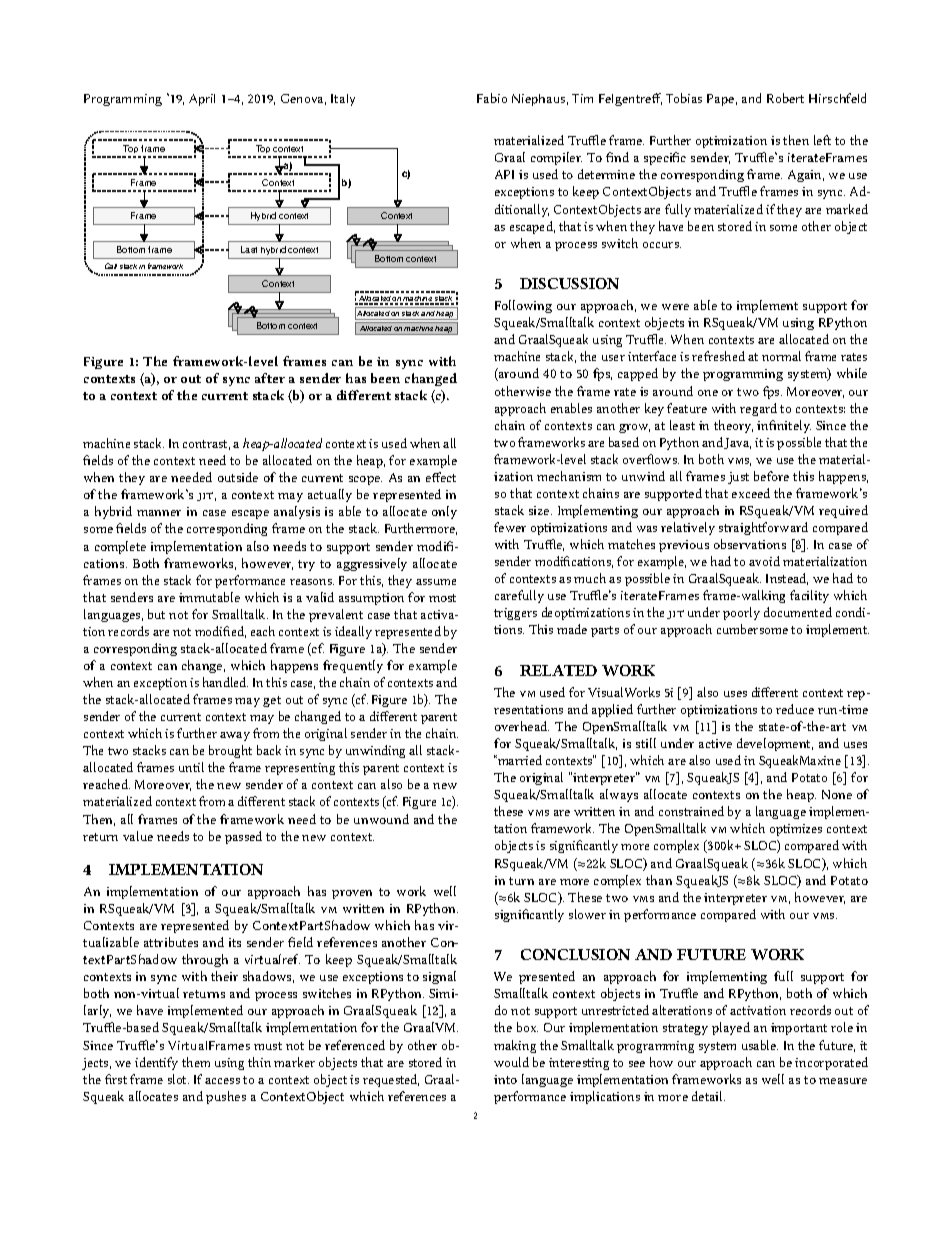  Describe the element at coordinates (731, 1028) in the screenshot. I see `played` at that location.
